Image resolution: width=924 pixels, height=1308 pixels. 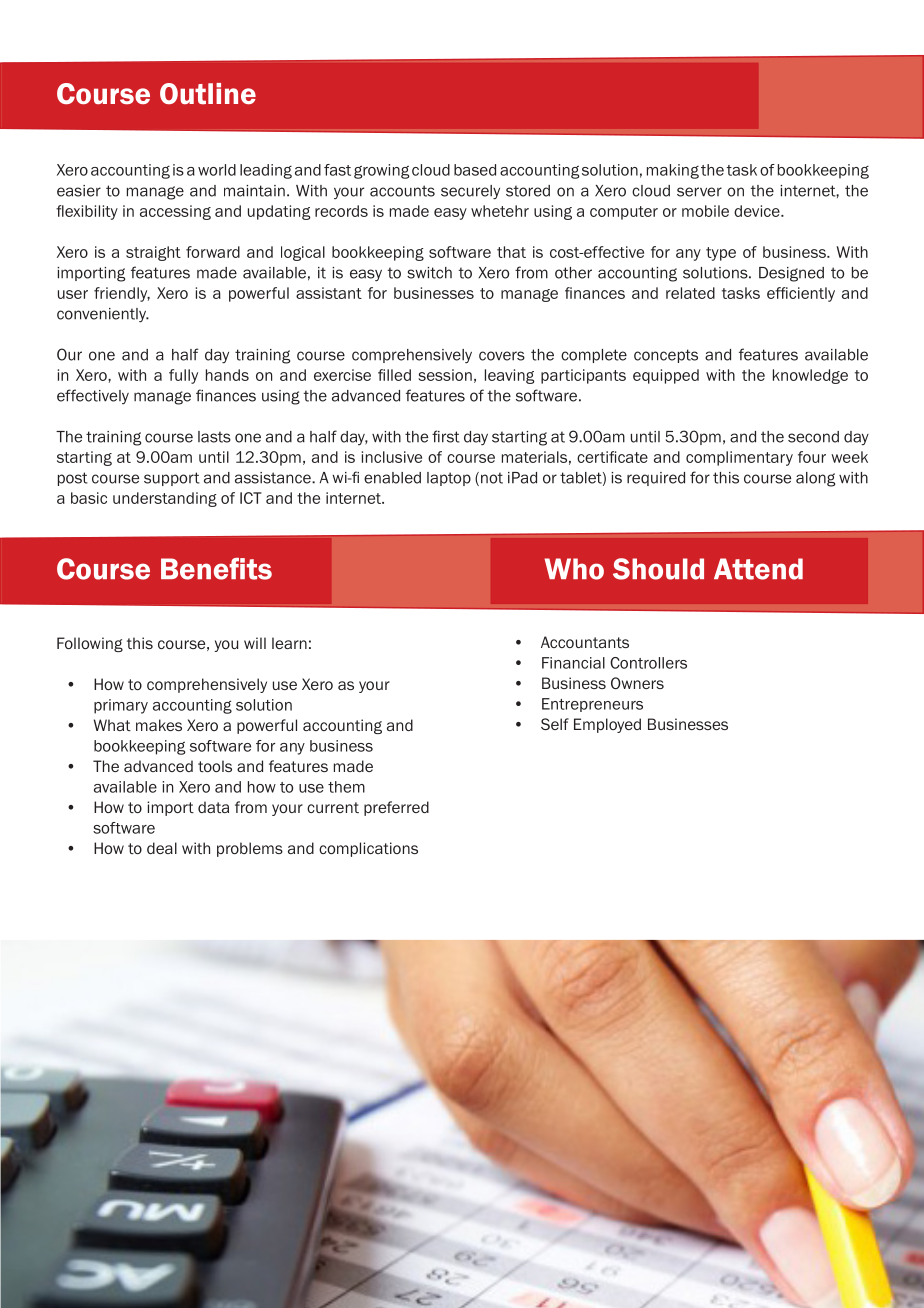 What do you see at coordinates (449, 479) in the screenshot?
I see `laptop` at bounding box center [449, 479].
